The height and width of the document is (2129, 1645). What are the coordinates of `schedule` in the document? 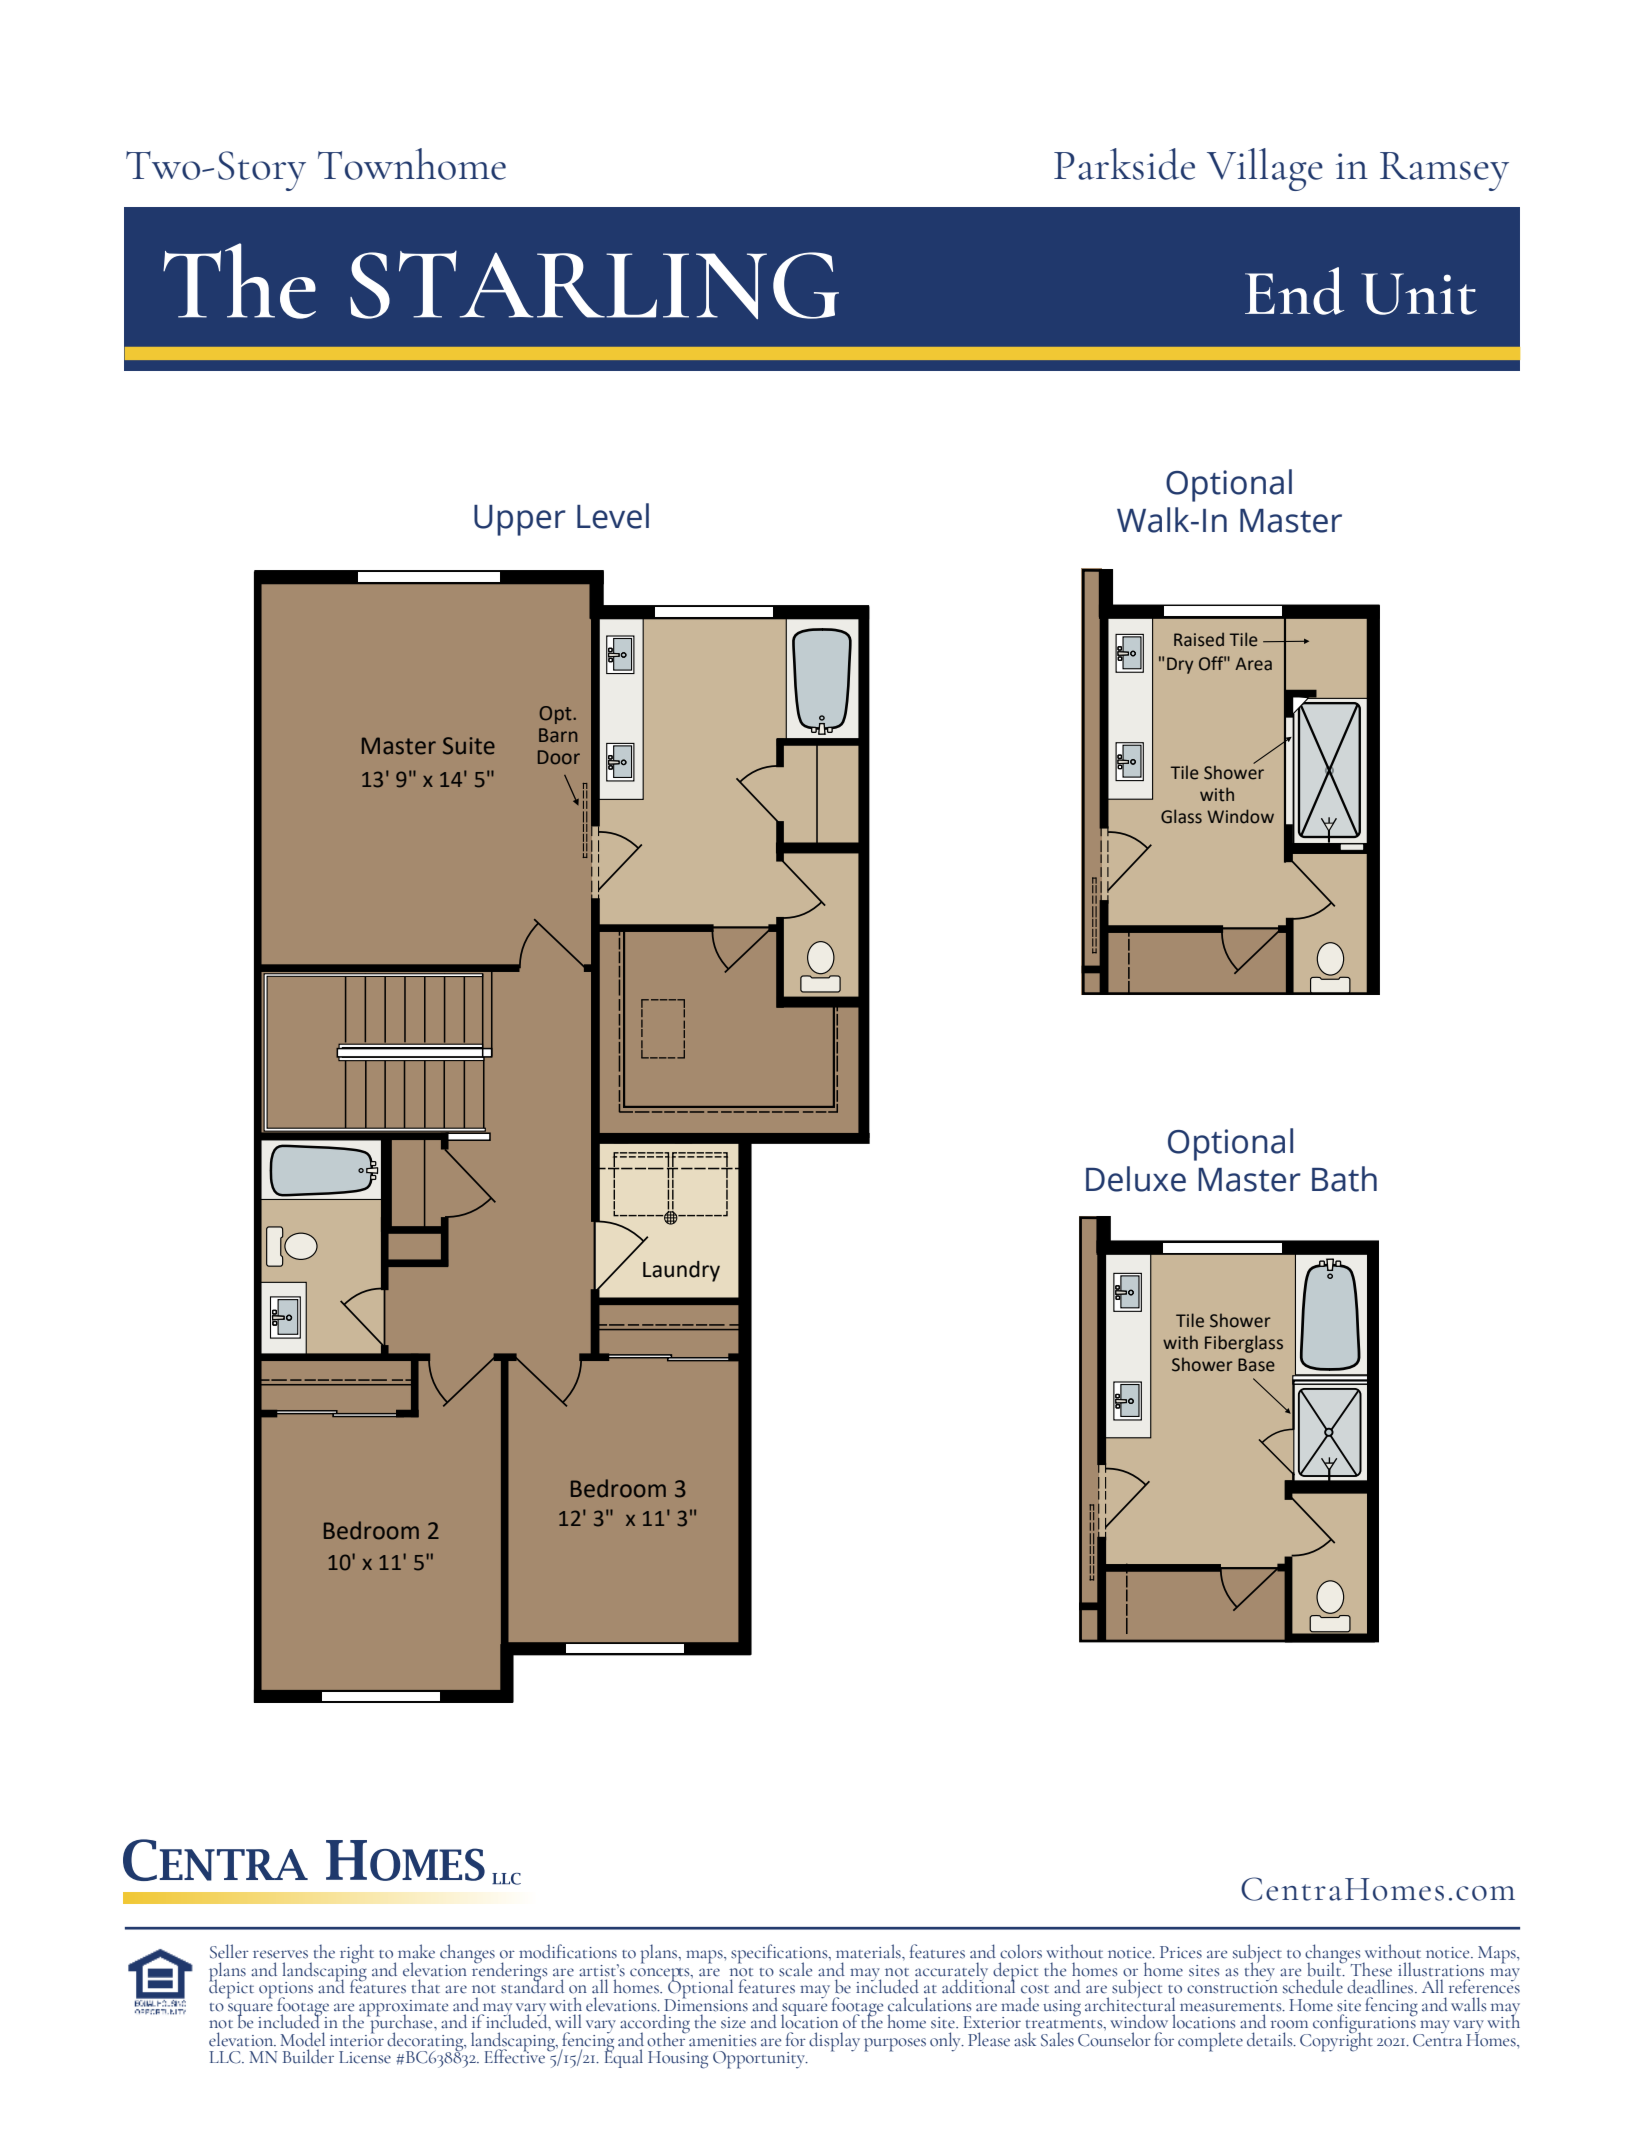 It's located at (1313, 1986).
